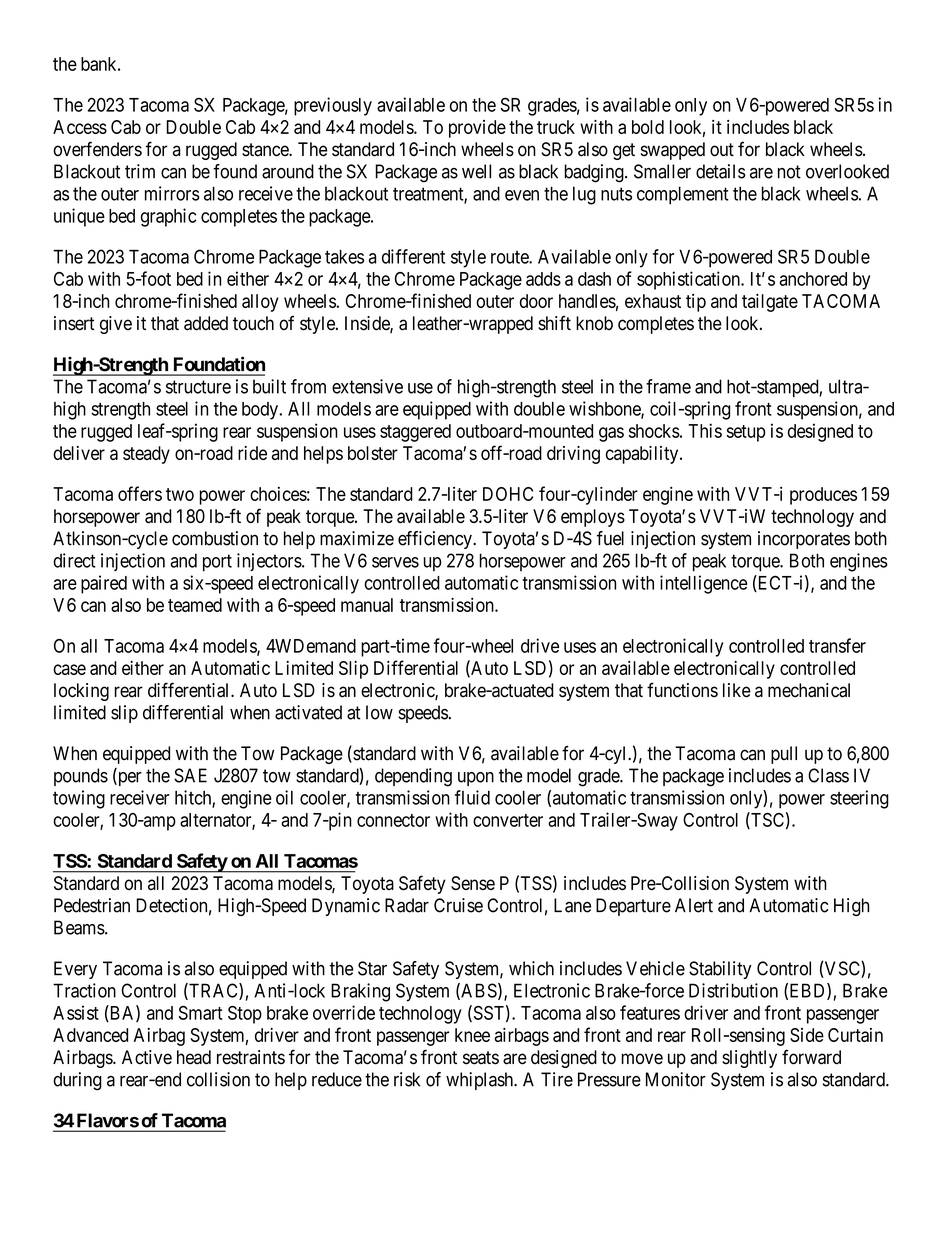  I want to click on case, so click(69, 669).
